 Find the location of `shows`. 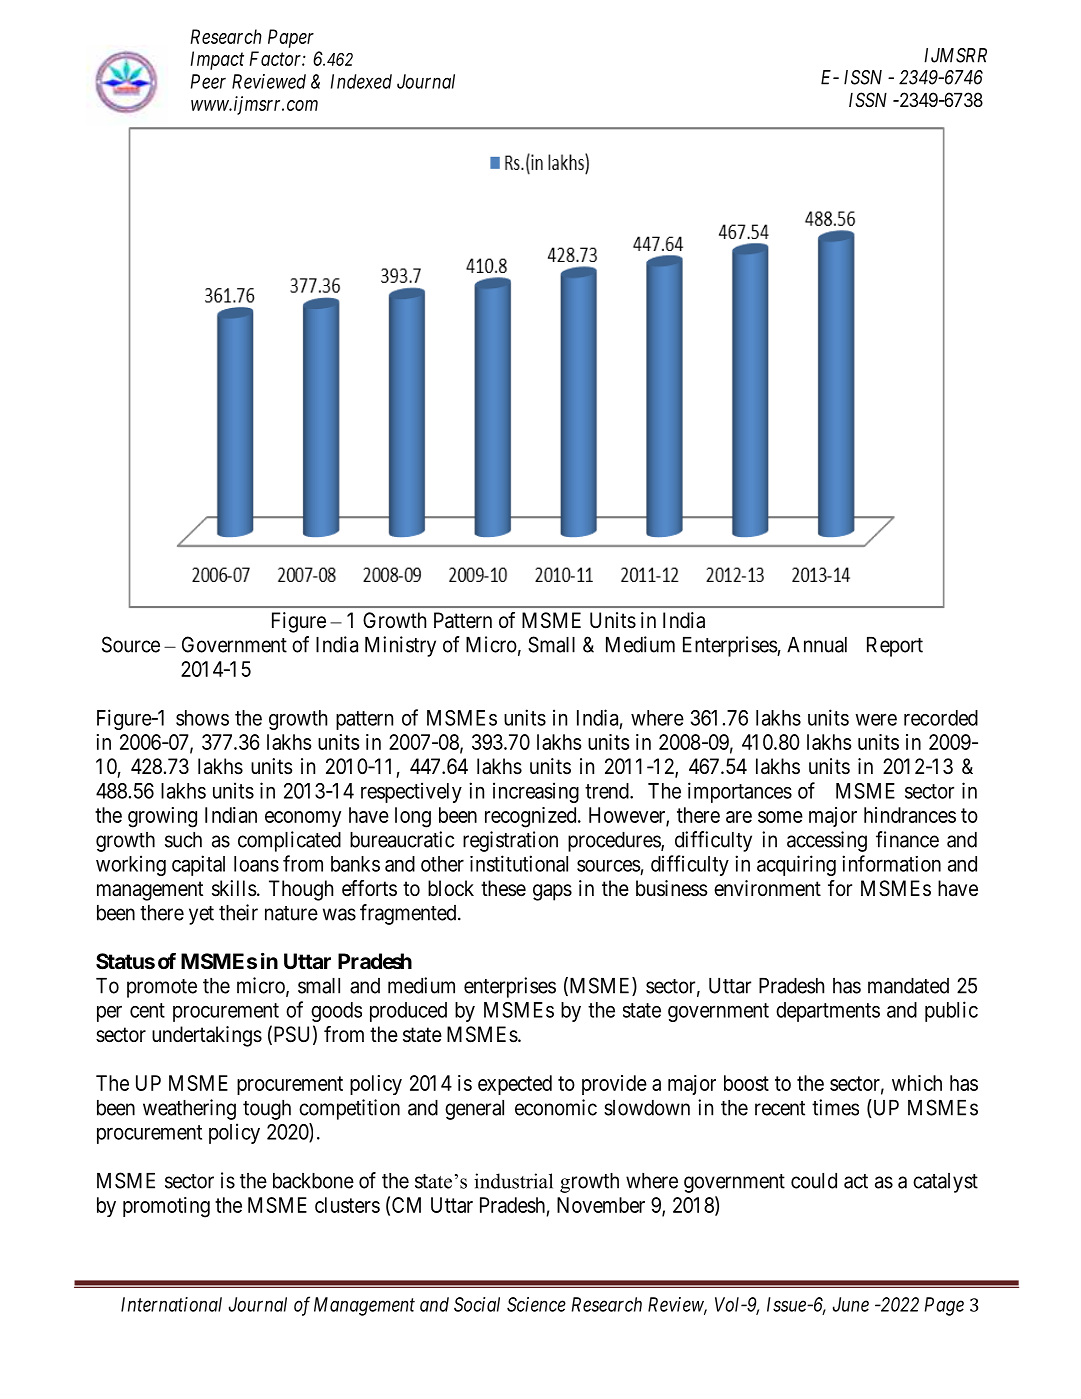

shows is located at coordinates (202, 718).
